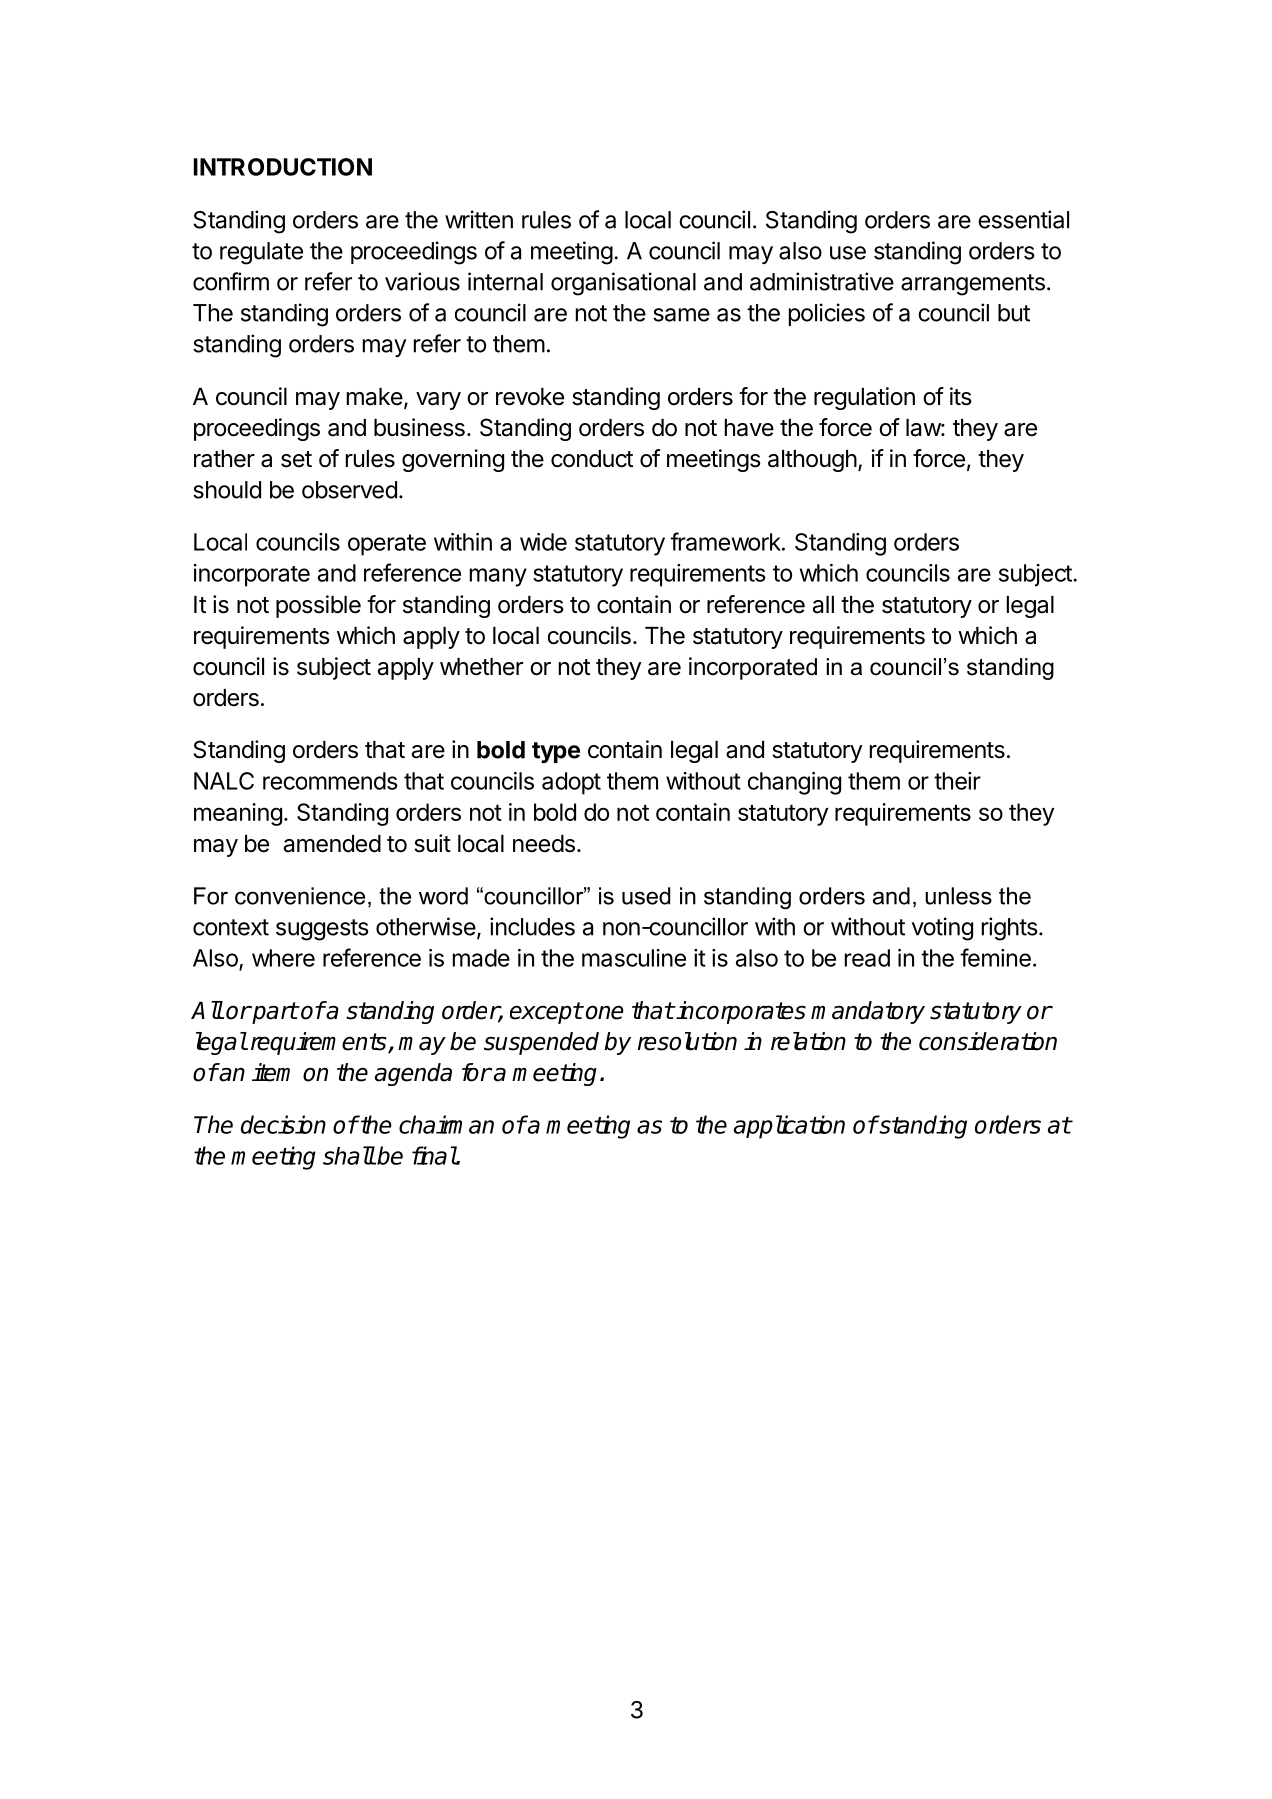 This screenshot has width=1272, height=1799. What do you see at coordinates (623, 284) in the screenshot?
I see `organisational` at bounding box center [623, 284].
